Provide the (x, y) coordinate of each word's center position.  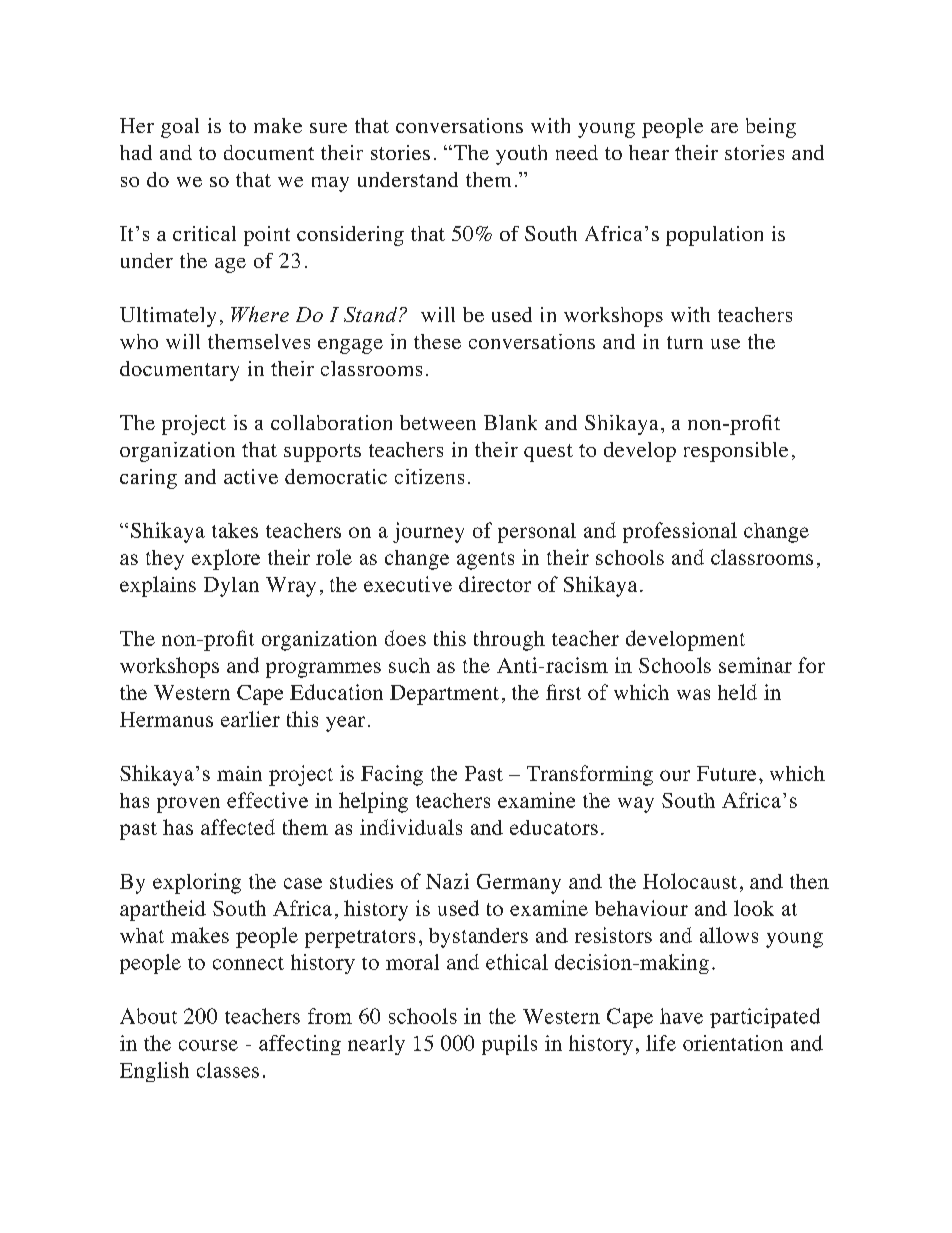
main (239, 773)
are (724, 128)
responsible (736, 452)
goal (180, 128)
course (208, 1045)
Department (444, 695)
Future (726, 773)
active (251, 476)
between (438, 422)
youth (521, 155)
